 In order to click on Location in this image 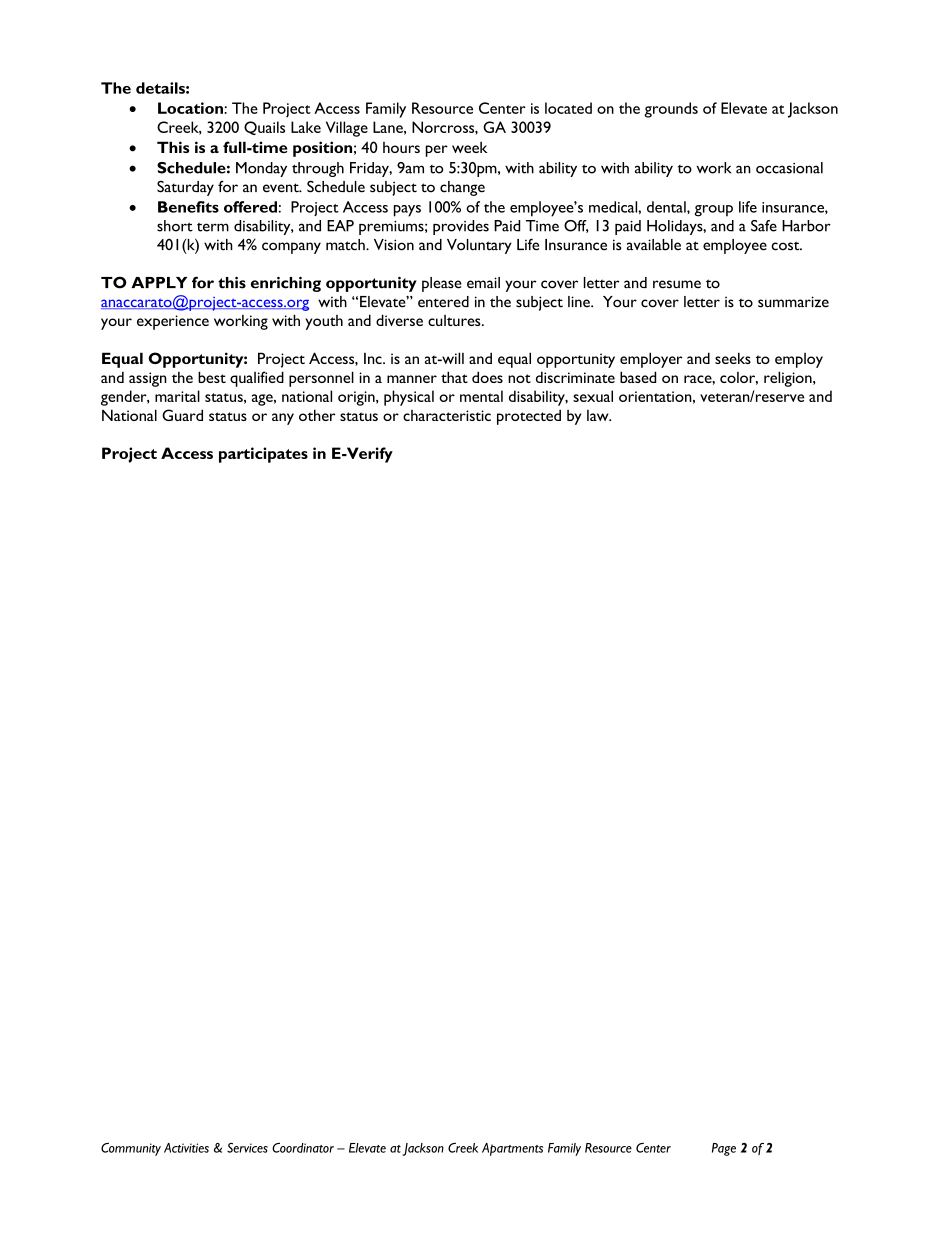, I will do `click(191, 108)`.
